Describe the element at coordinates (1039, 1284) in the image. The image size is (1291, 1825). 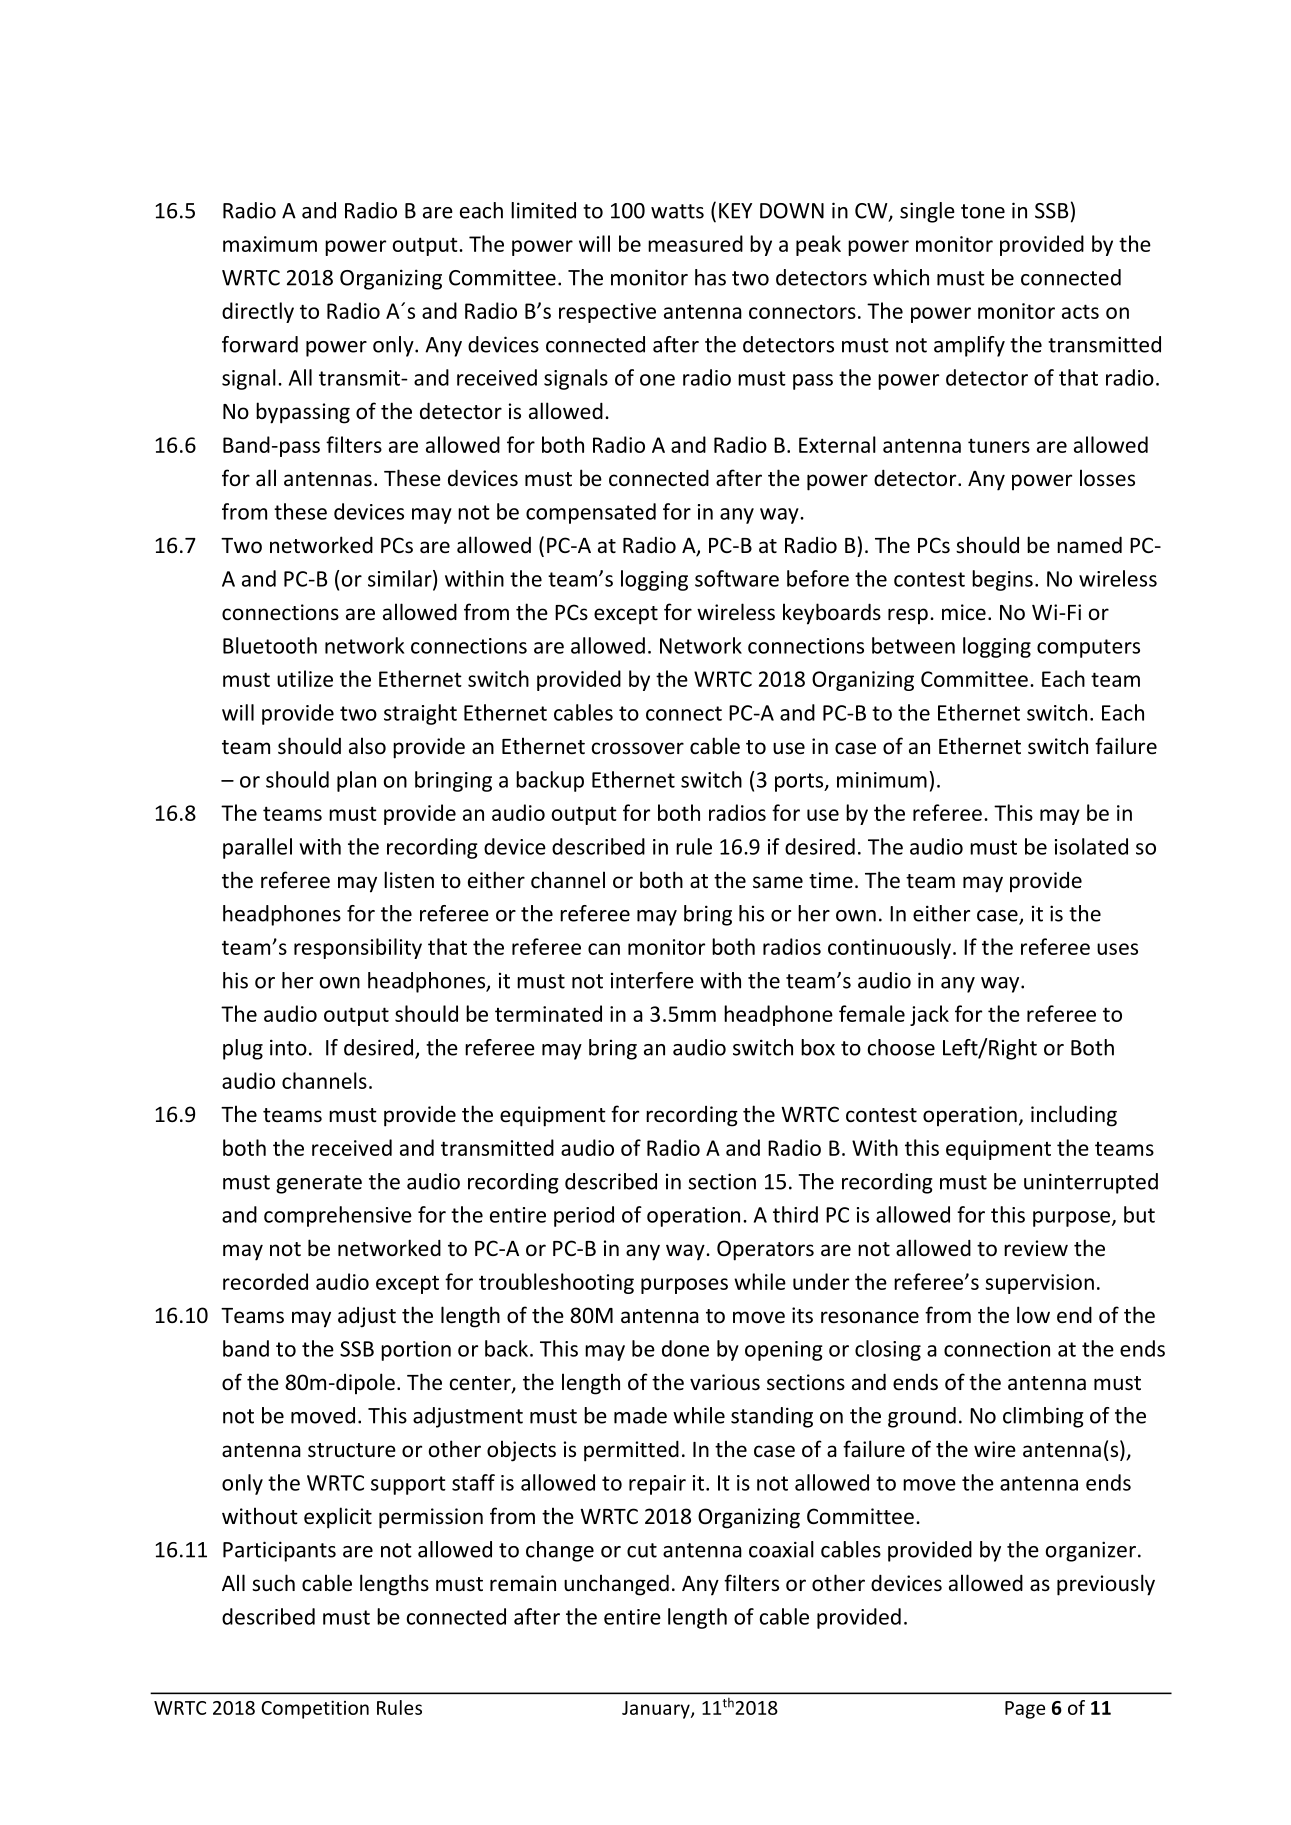
I see `supervision` at that location.
